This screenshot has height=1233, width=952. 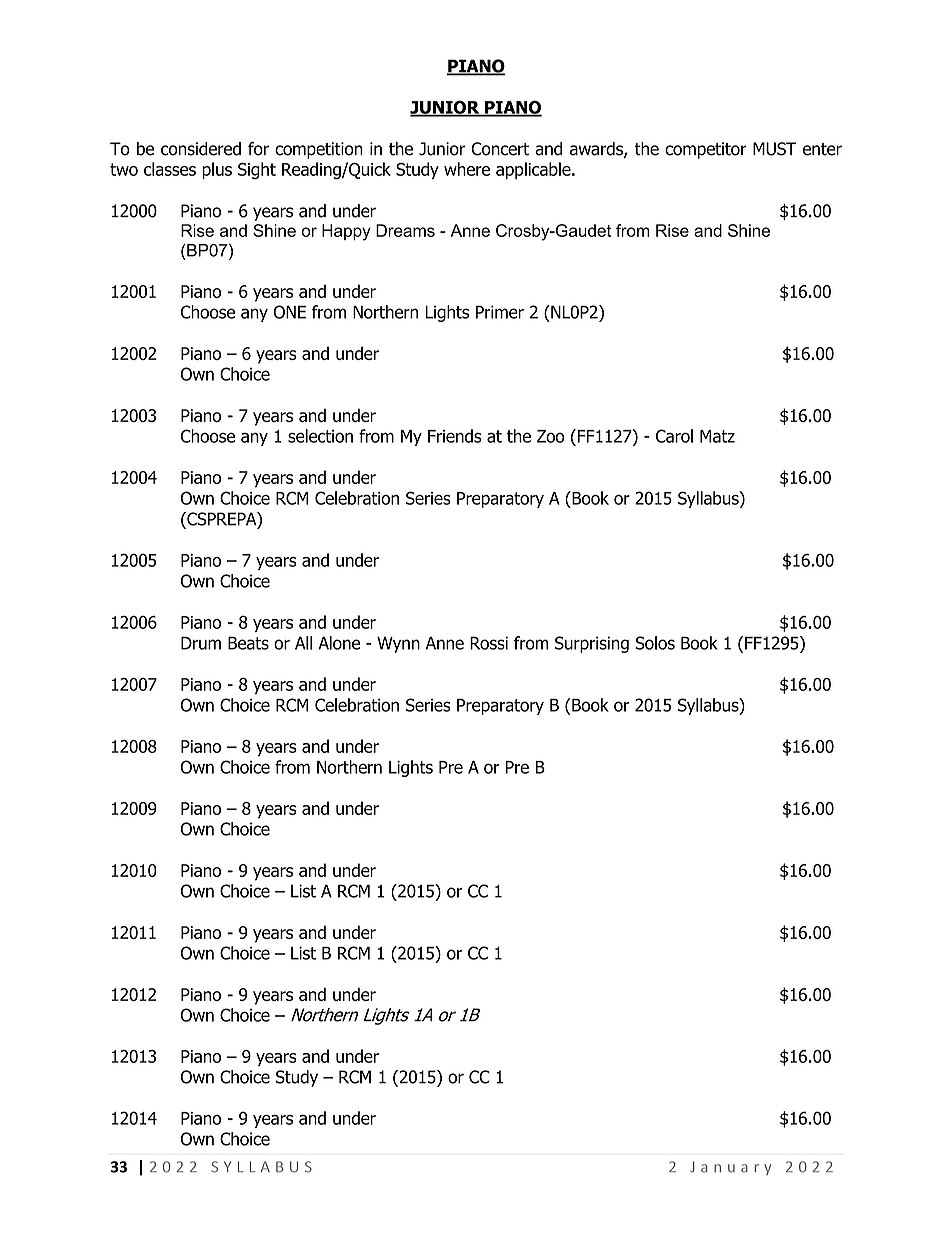 I want to click on Rossi, so click(x=489, y=643).
